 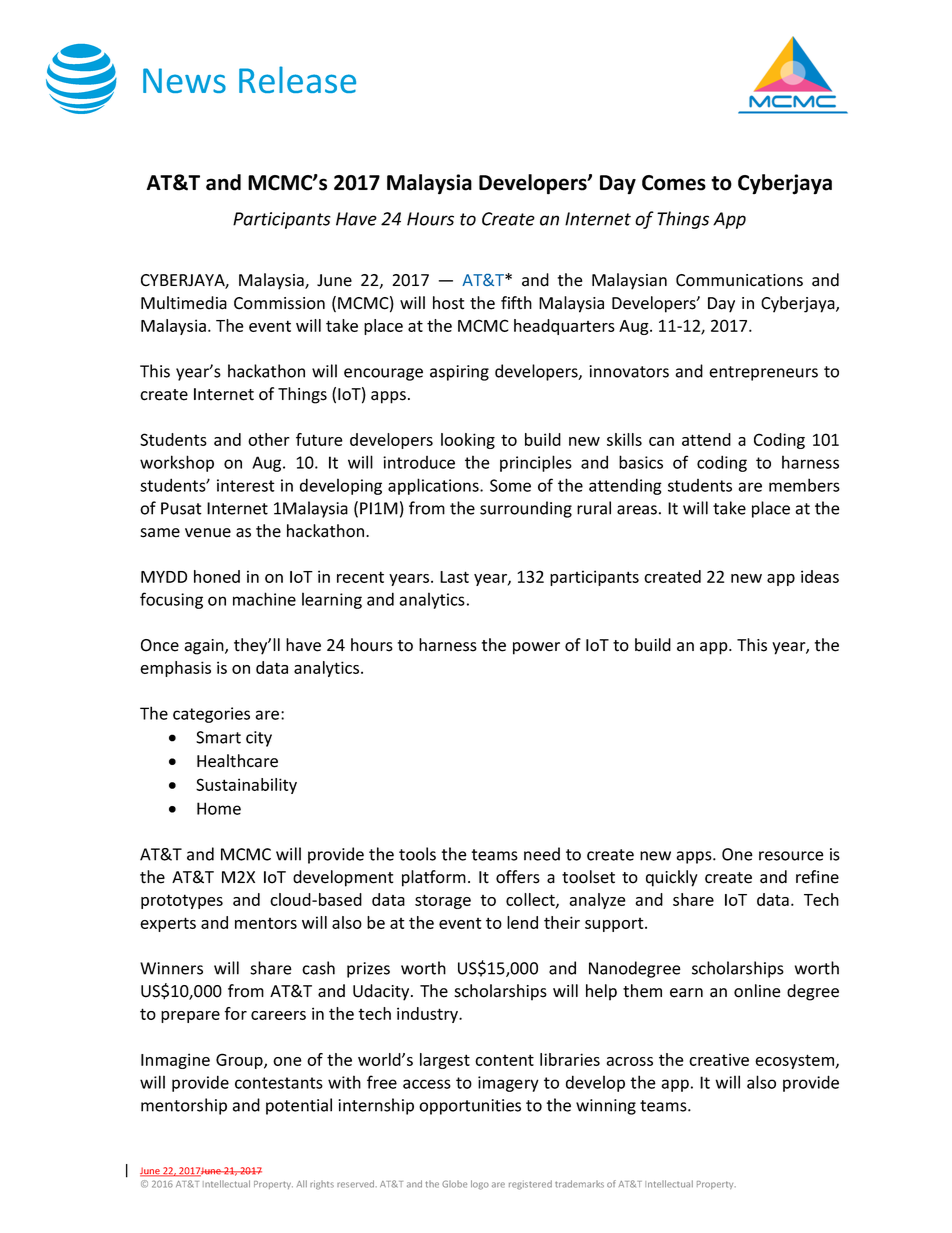 I want to click on Release, so click(x=297, y=79).
